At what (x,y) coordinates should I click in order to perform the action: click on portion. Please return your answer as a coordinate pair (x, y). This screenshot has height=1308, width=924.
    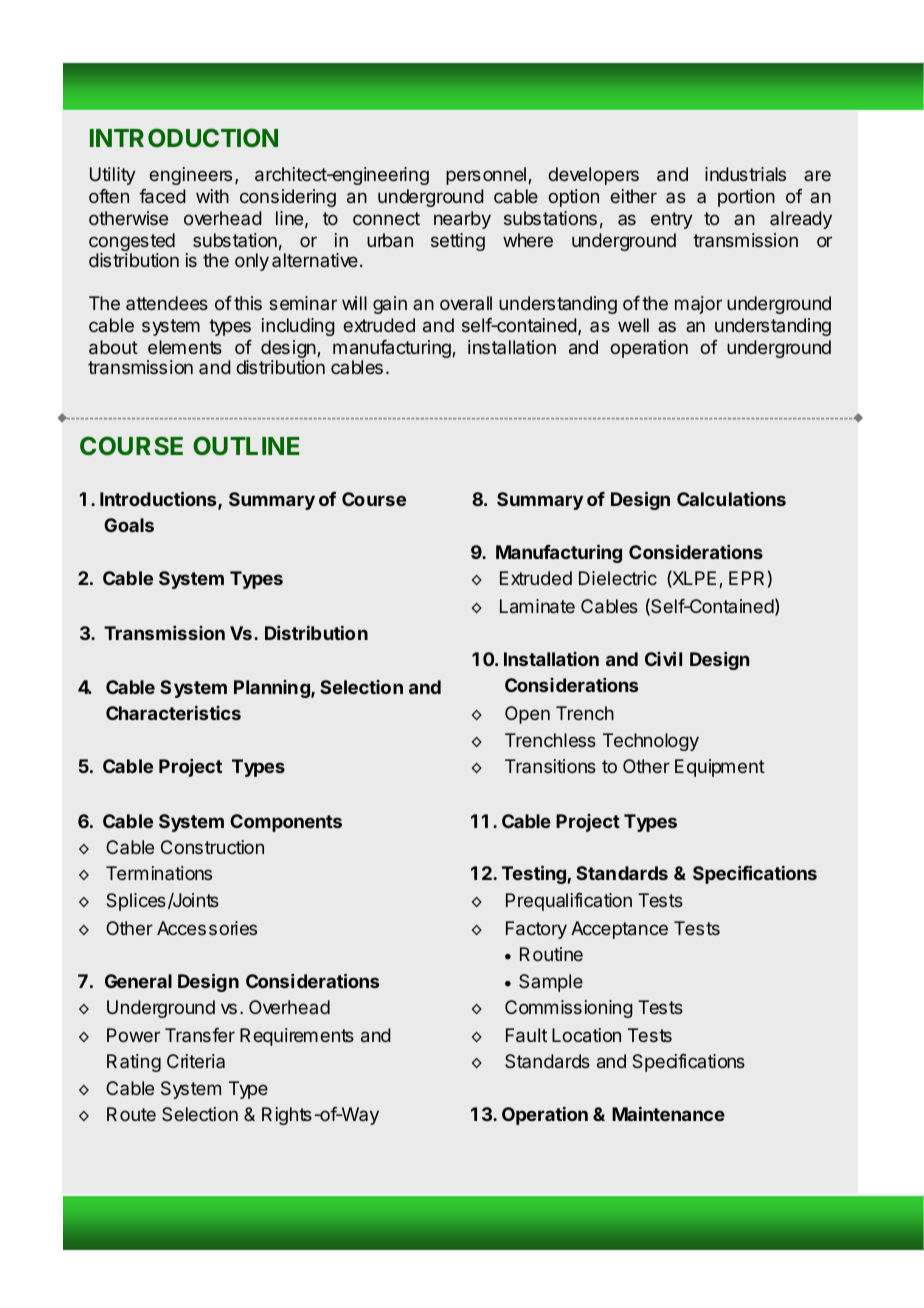
    Looking at the image, I should click on (746, 198).
